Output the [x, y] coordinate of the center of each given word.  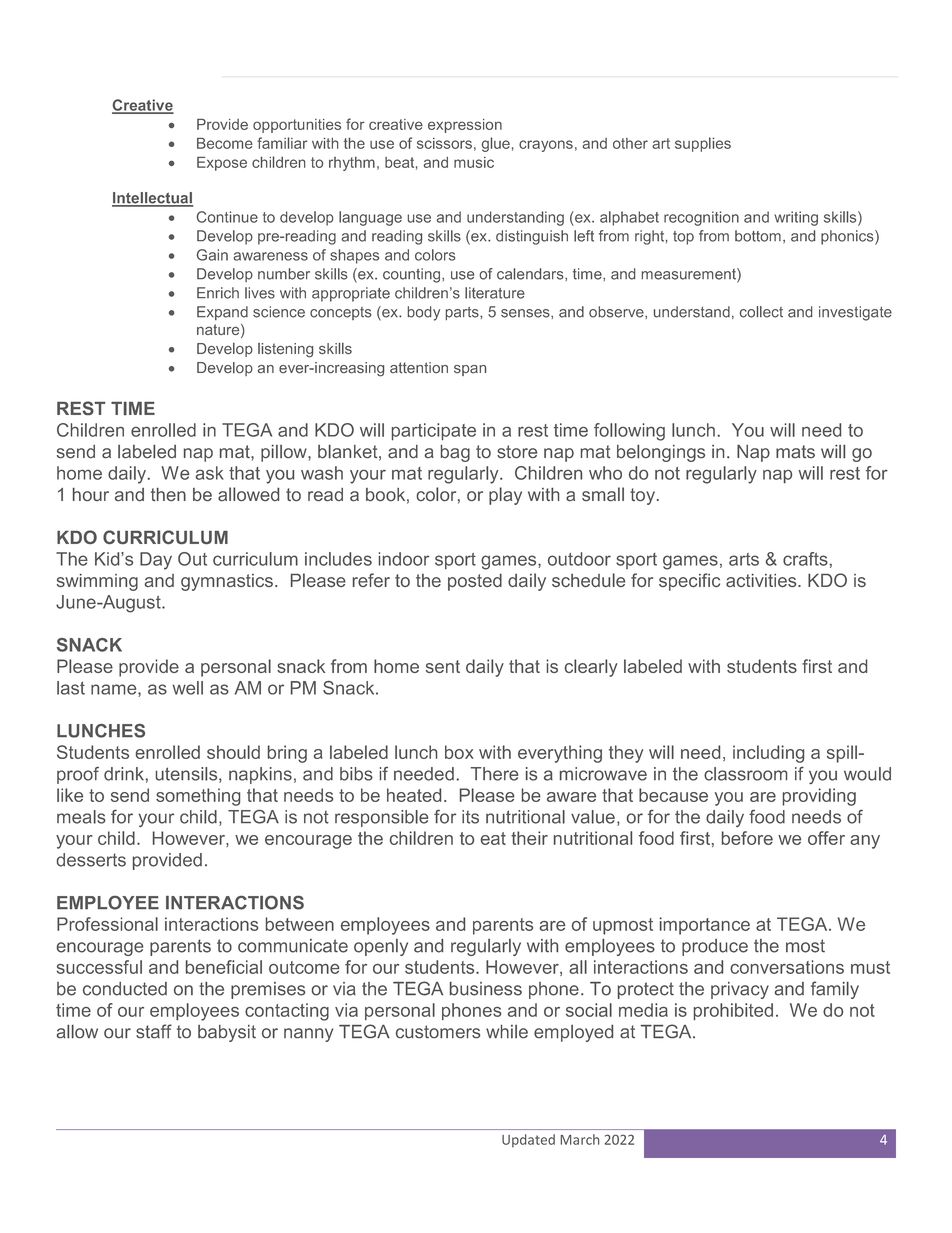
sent [443, 666]
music [474, 162]
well [187, 688]
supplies [703, 144]
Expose [222, 164]
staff [154, 1031]
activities [762, 580]
